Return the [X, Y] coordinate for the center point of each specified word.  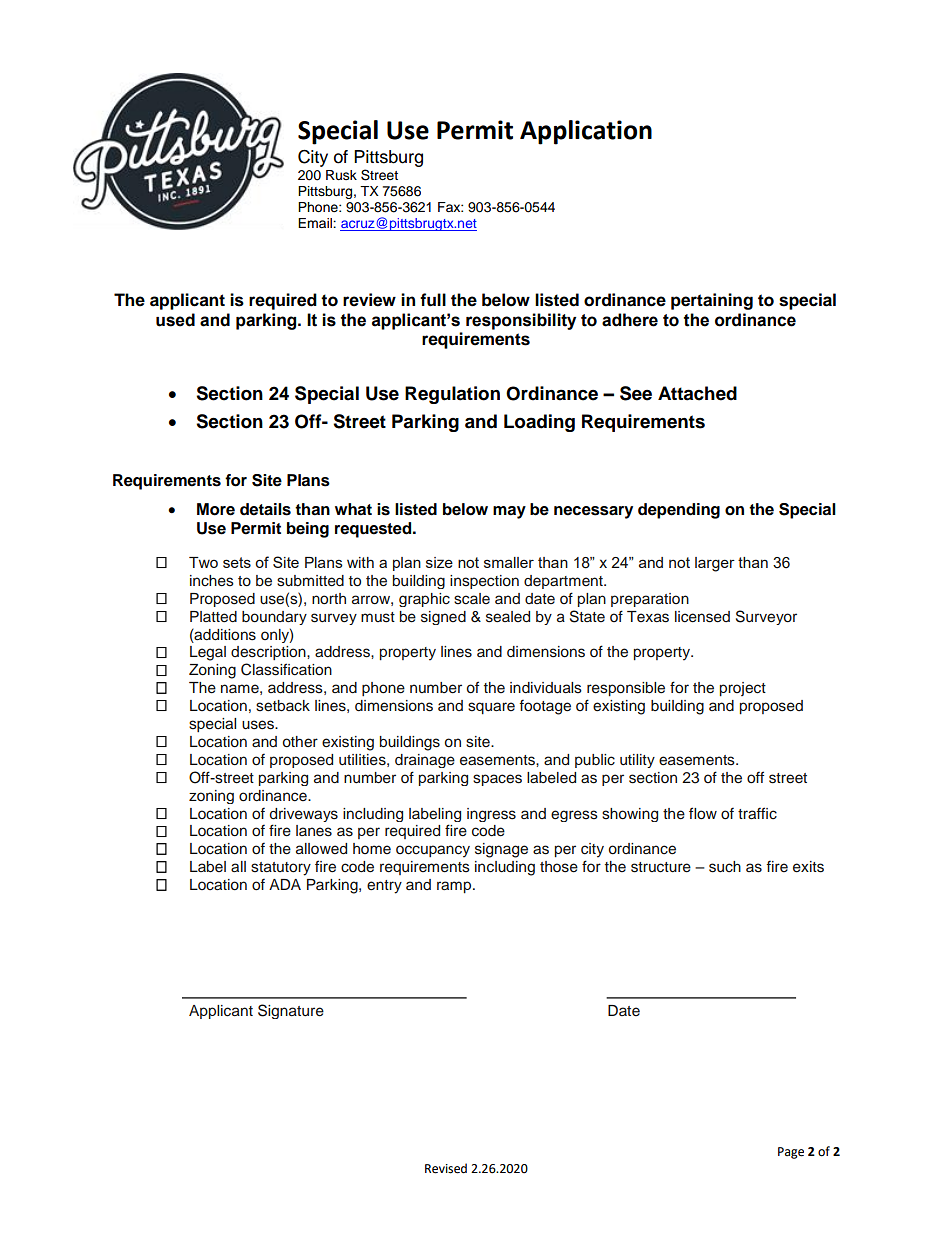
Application [586, 132]
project [743, 689]
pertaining [712, 301]
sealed [508, 617]
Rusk [341, 175]
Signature [291, 1011]
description [269, 653]
